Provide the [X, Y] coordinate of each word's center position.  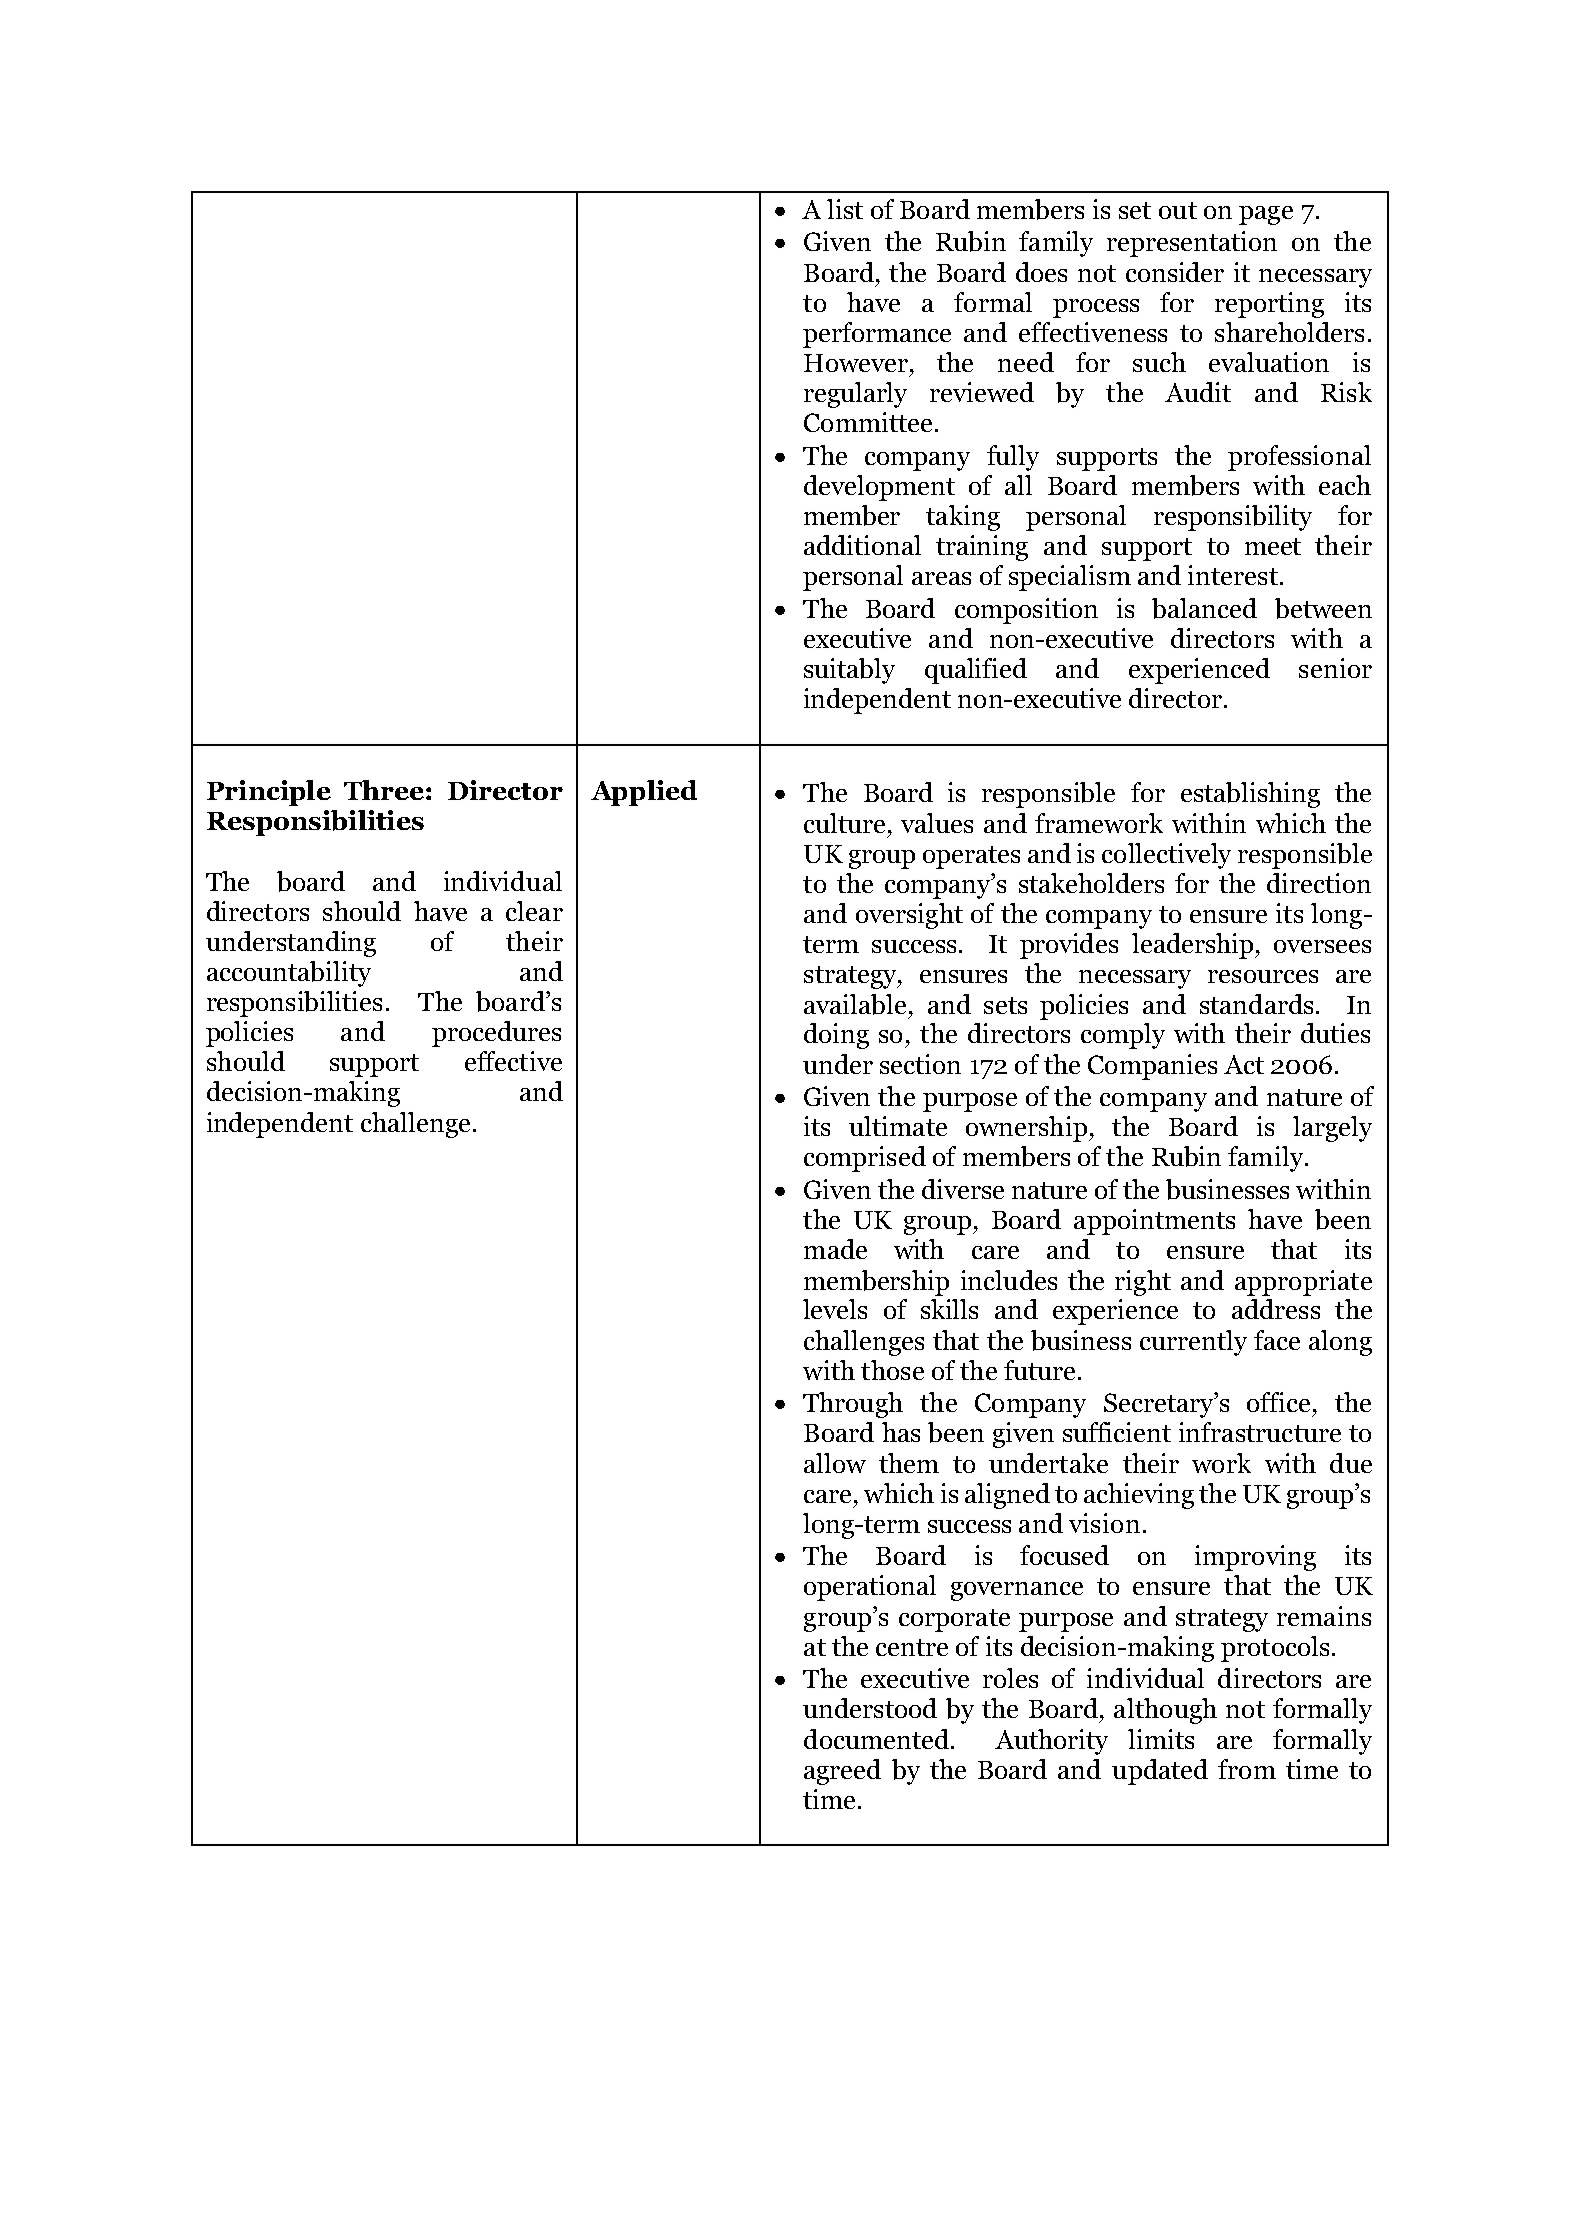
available [855, 1004]
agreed [842, 1772]
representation [1192, 244]
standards [1256, 1004]
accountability [289, 974]
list [845, 209]
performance [877, 335]
